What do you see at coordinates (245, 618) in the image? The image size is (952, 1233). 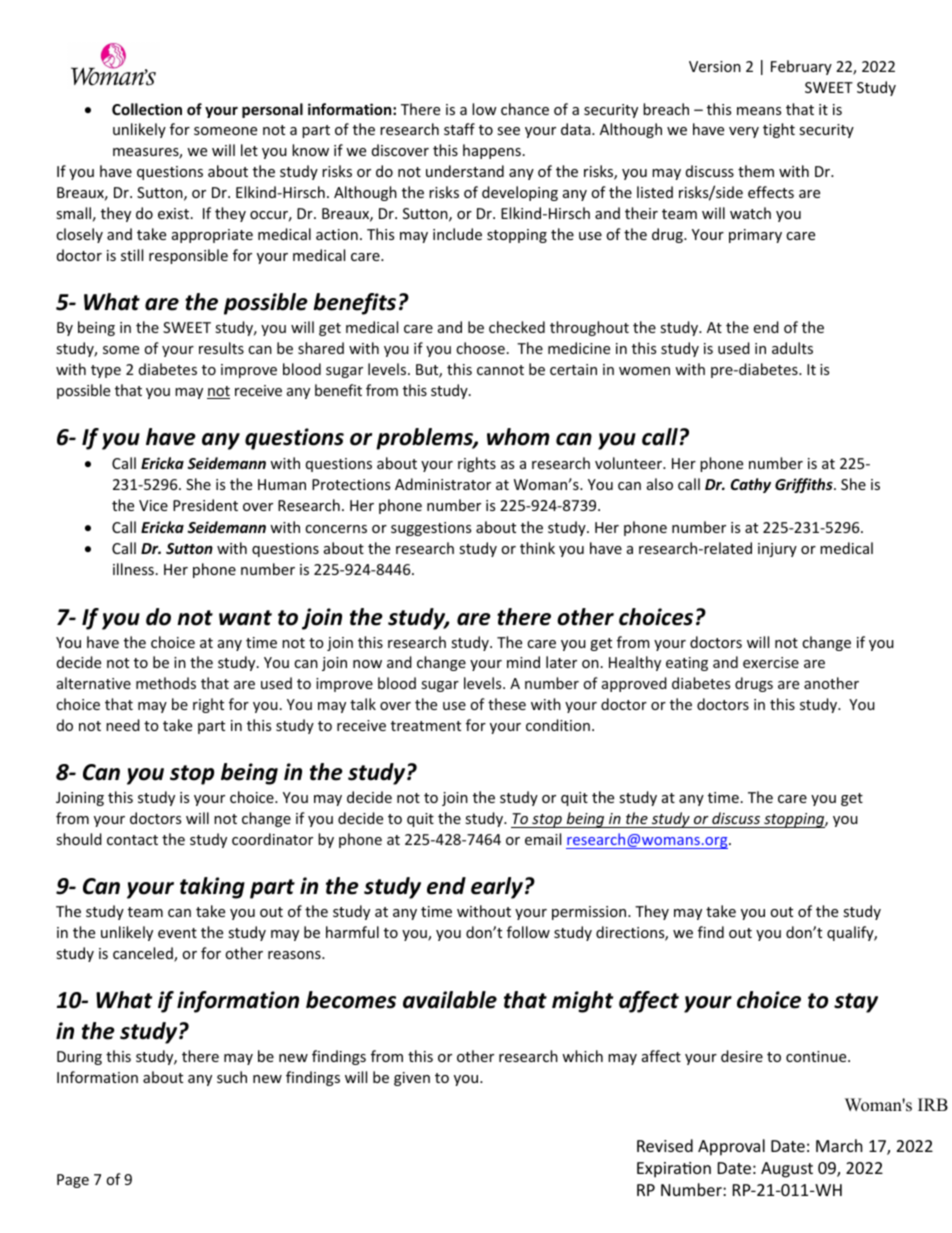 I see `want` at bounding box center [245, 618].
